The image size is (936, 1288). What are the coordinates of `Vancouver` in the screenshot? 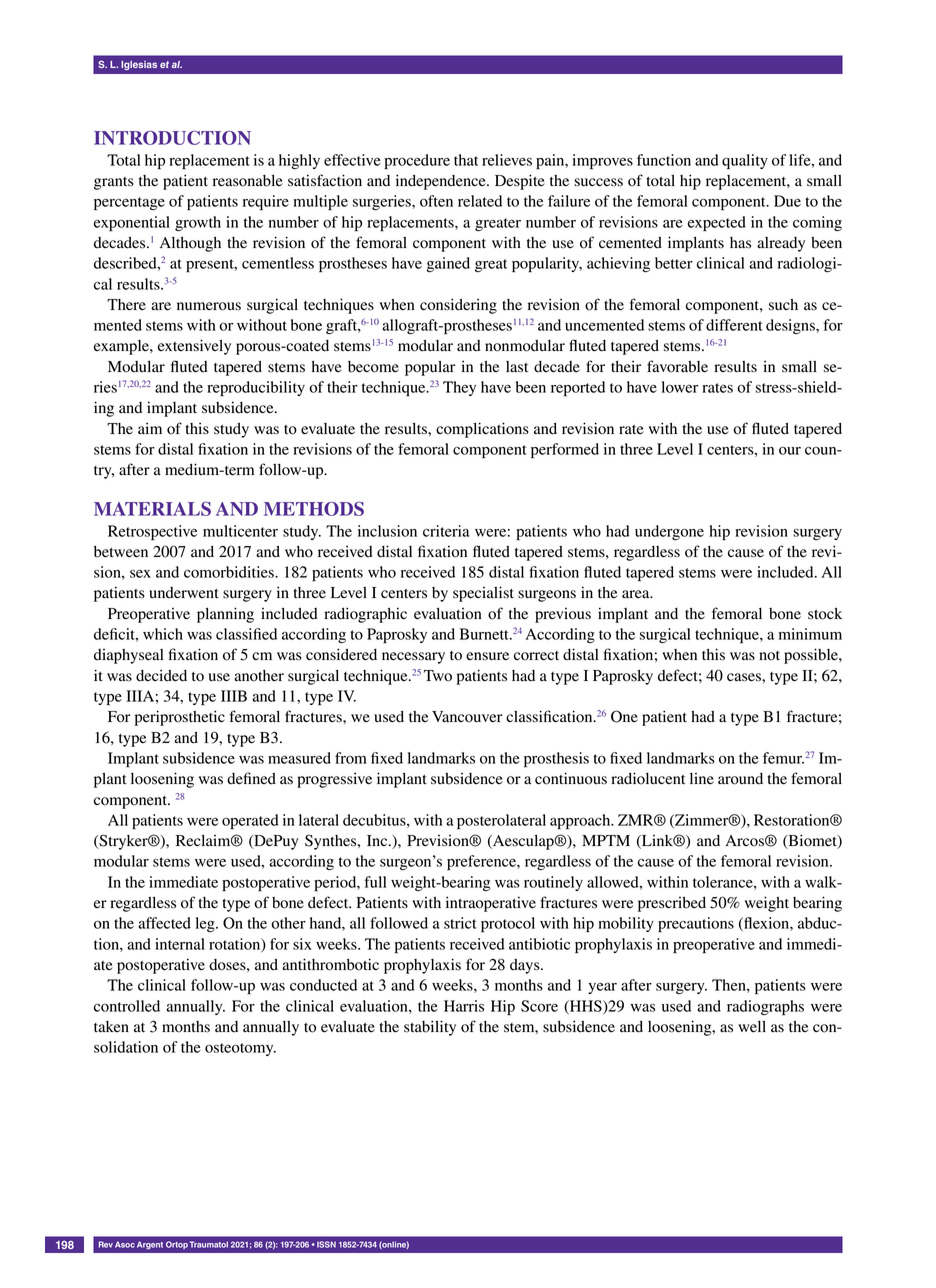 It's located at (467, 717).
